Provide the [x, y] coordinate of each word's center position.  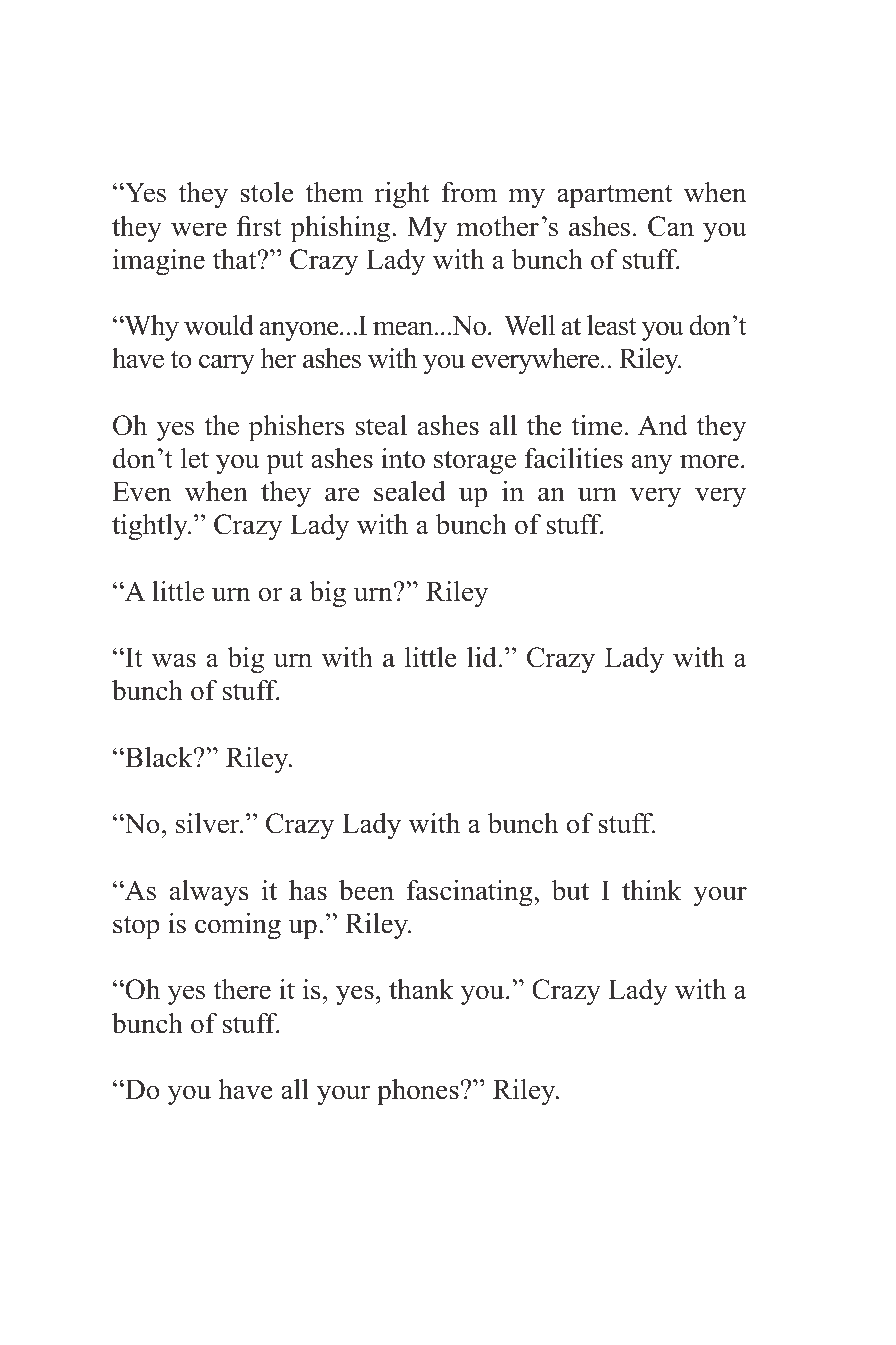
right [402, 195]
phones [418, 1092]
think [652, 890]
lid [482, 657]
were [199, 229]
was [174, 660]
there [242, 989]
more [709, 461]
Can [671, 226]
